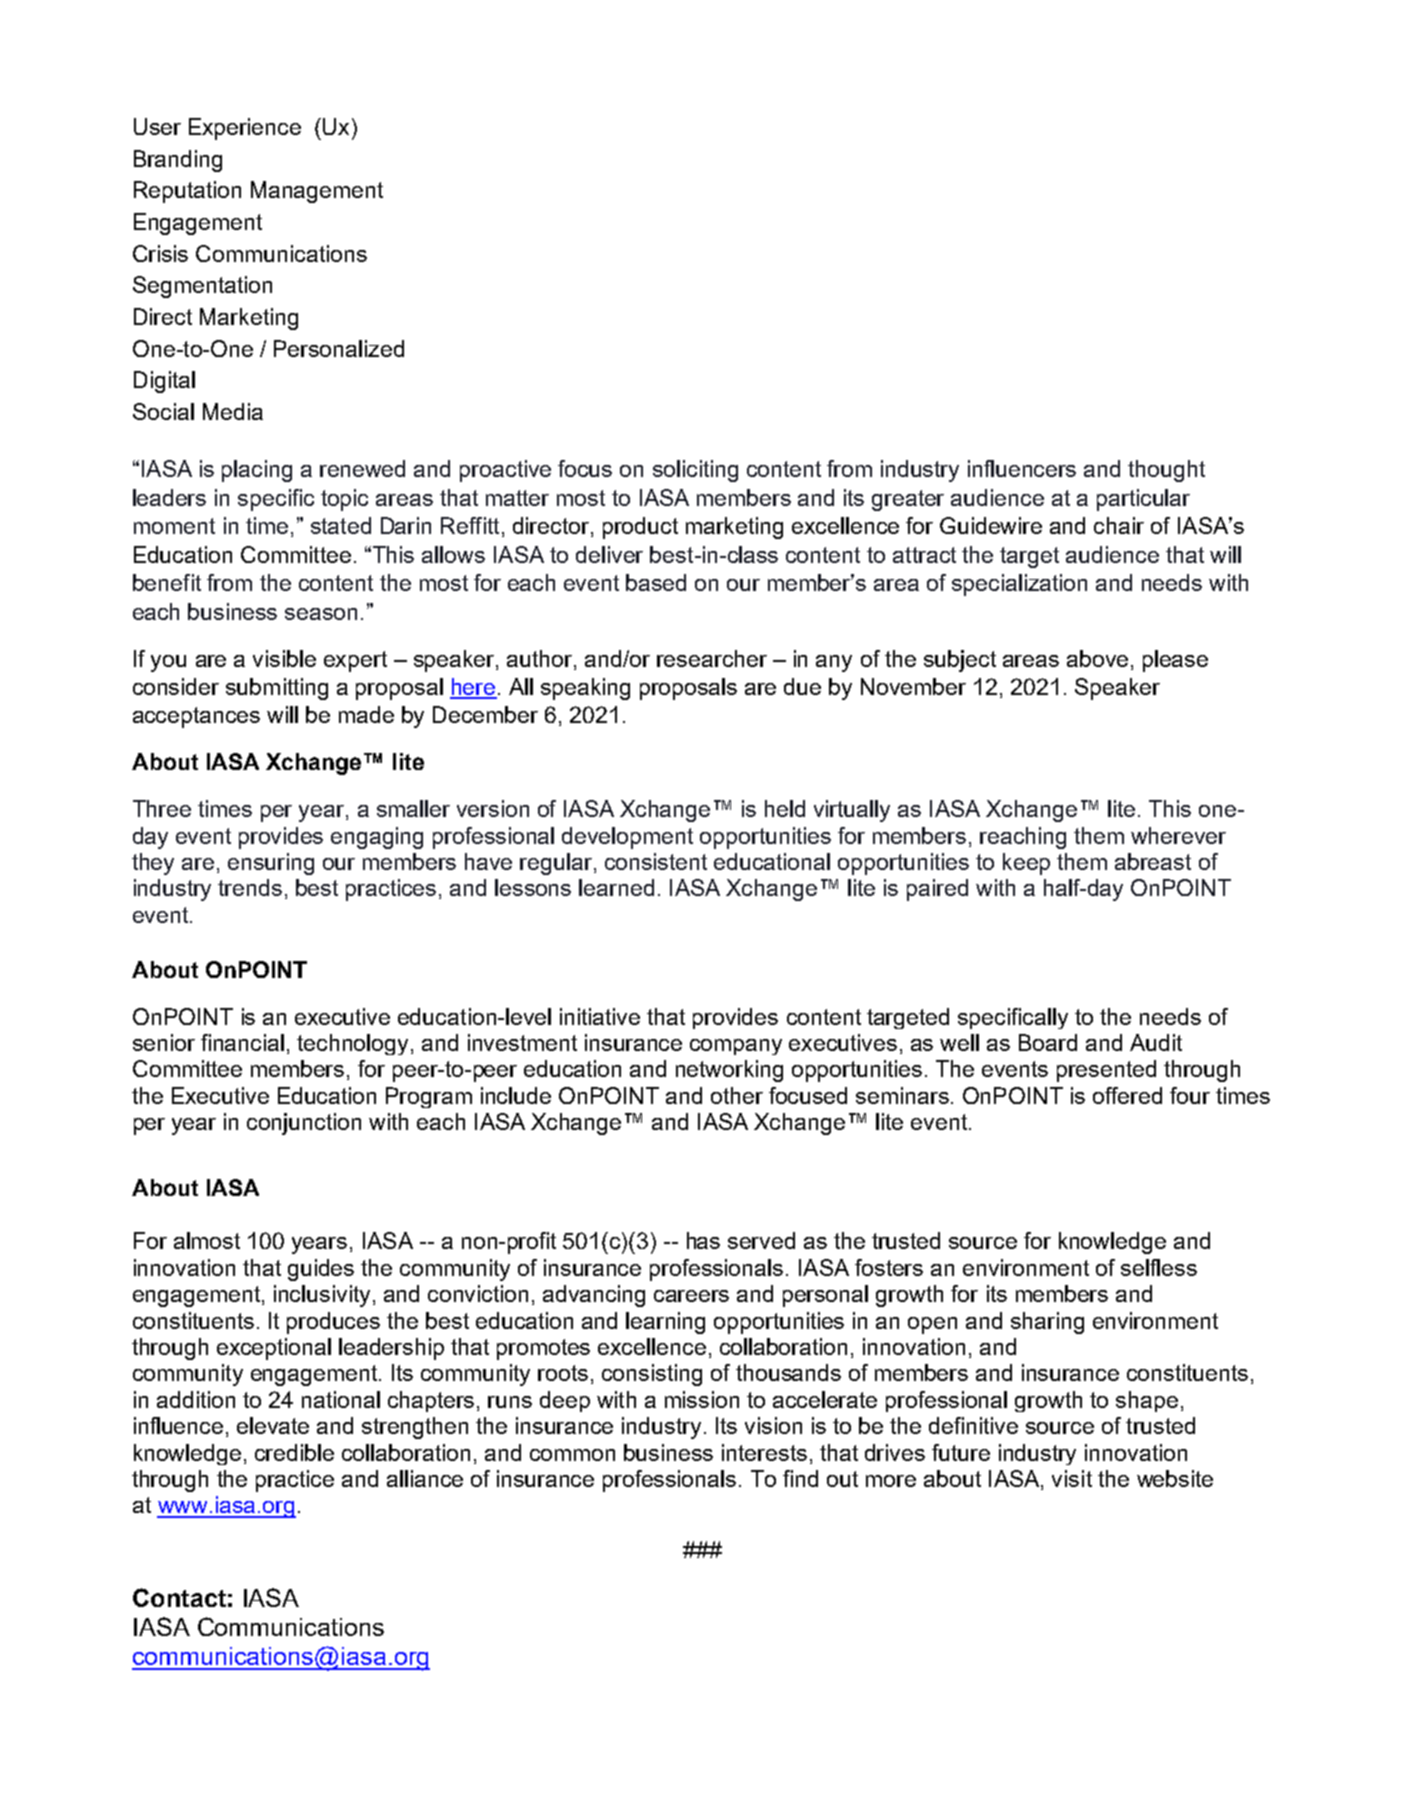 Image resolution: width=1405 pixels, height=1818 pixels. Describe the element at coordinates (1166, 471) in the page. I see `thought` at that location.
